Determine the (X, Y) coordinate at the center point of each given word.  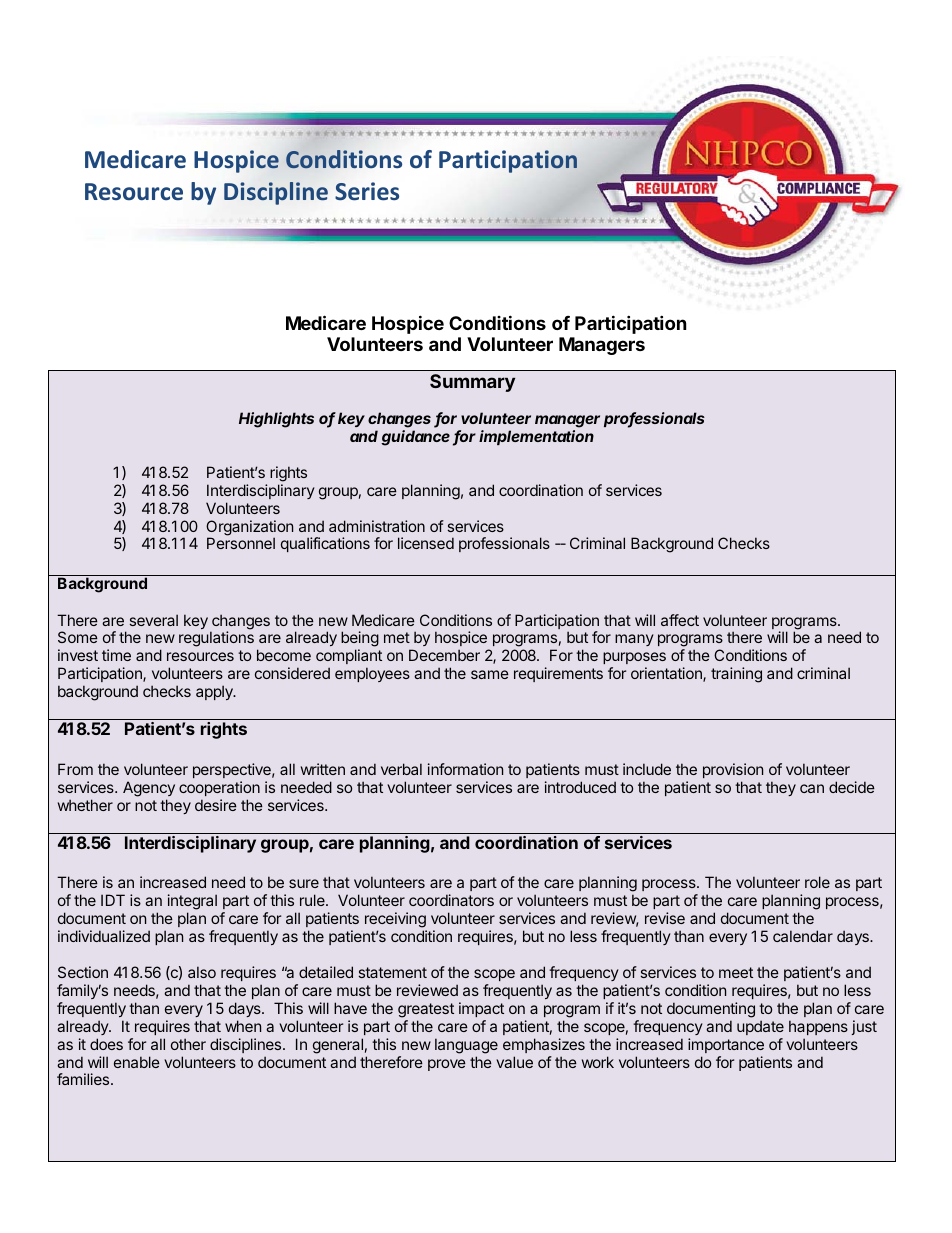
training (736, 675)
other (188, 1044)
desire (216, 805)
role (817, 882)
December (444, 655)
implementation (536, 437)
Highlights (276, 420)
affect (680, 620)
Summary (472, 383)
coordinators (451, 900)
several (154, 620)
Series (367, 191)
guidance (415, 438)
